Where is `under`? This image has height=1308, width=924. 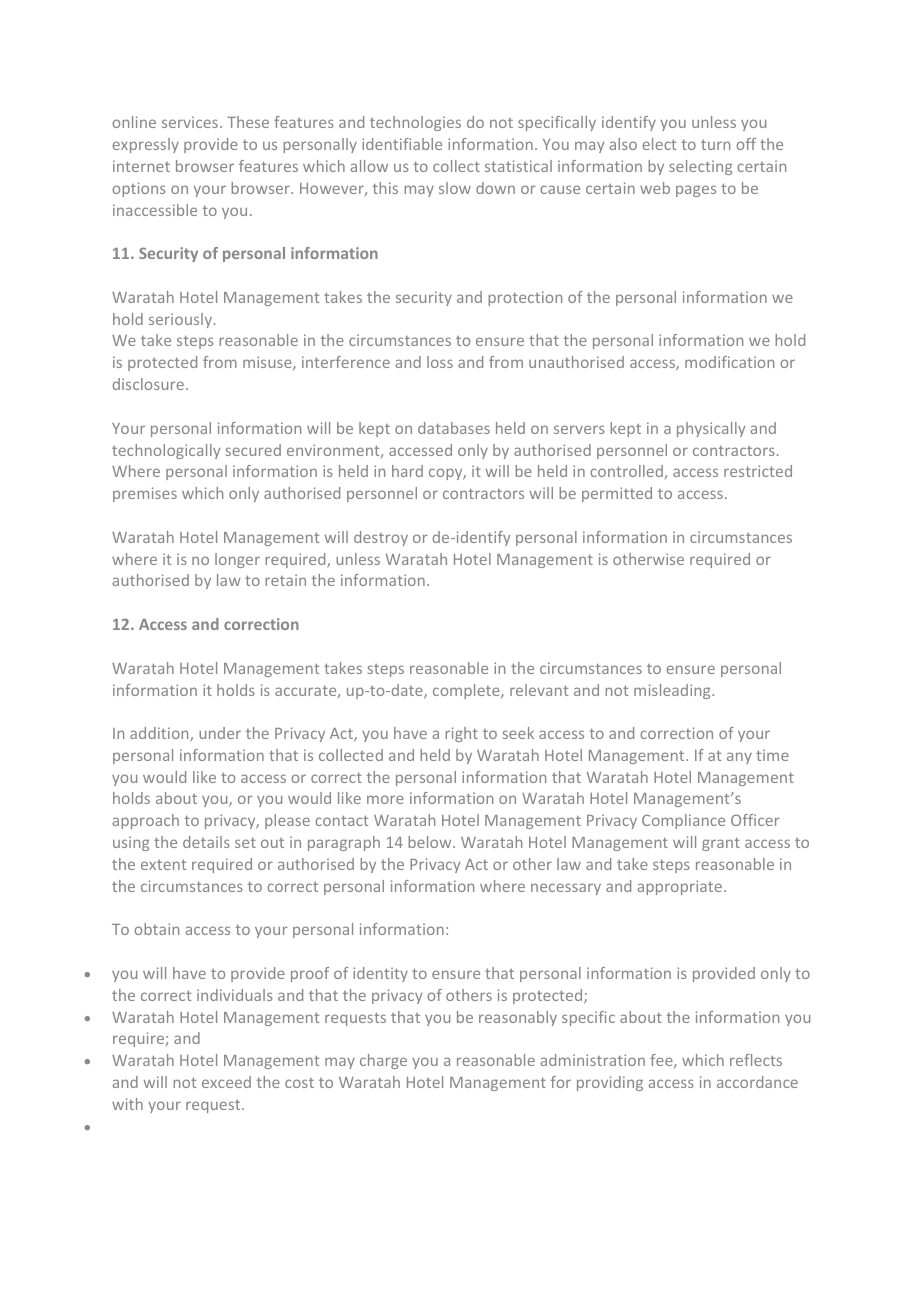
under is located at coordinates (220, 733).
